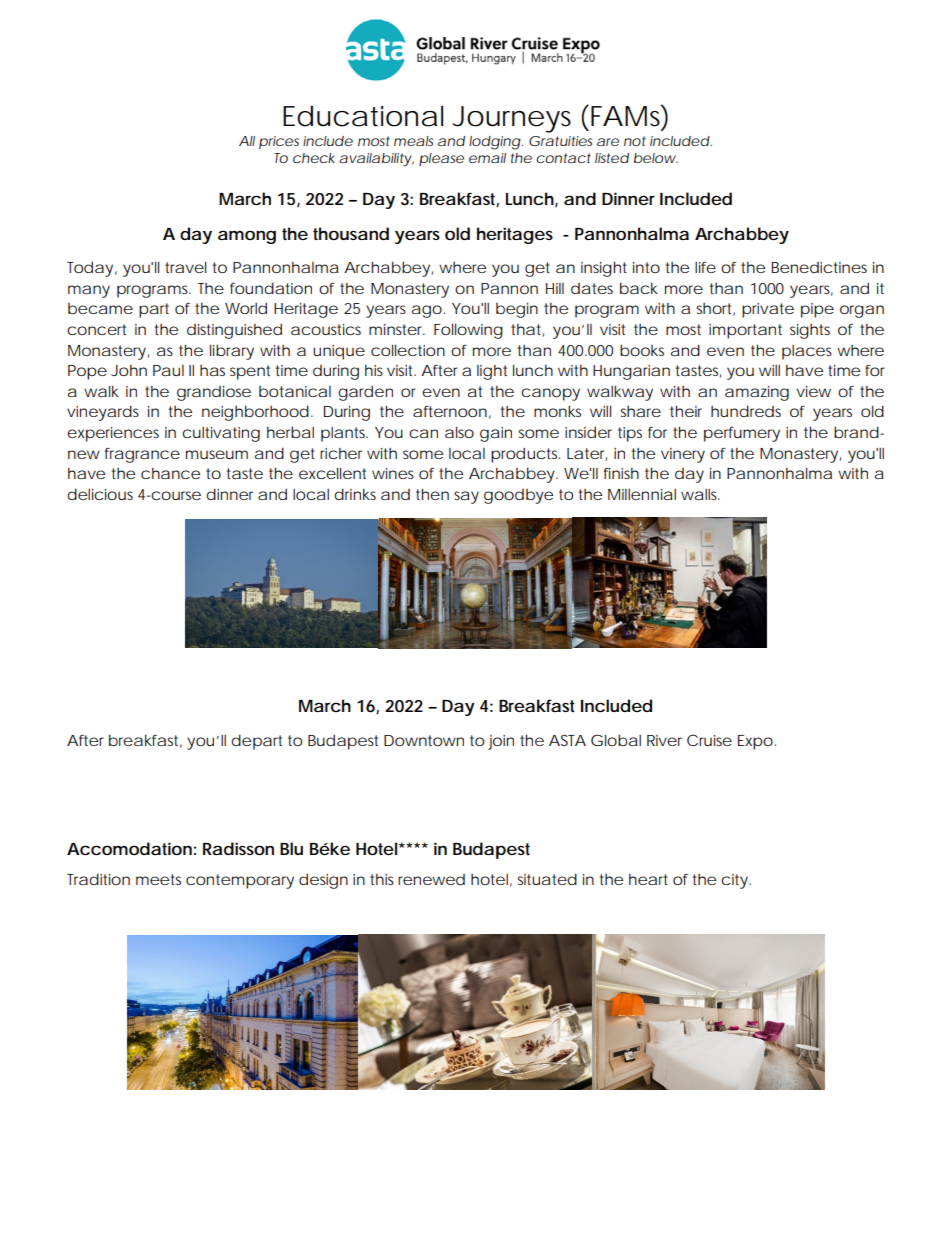  What do you see at coordinates (279, 142) in the screenshot?
I see `prices` at bounding box center [279, 142].
